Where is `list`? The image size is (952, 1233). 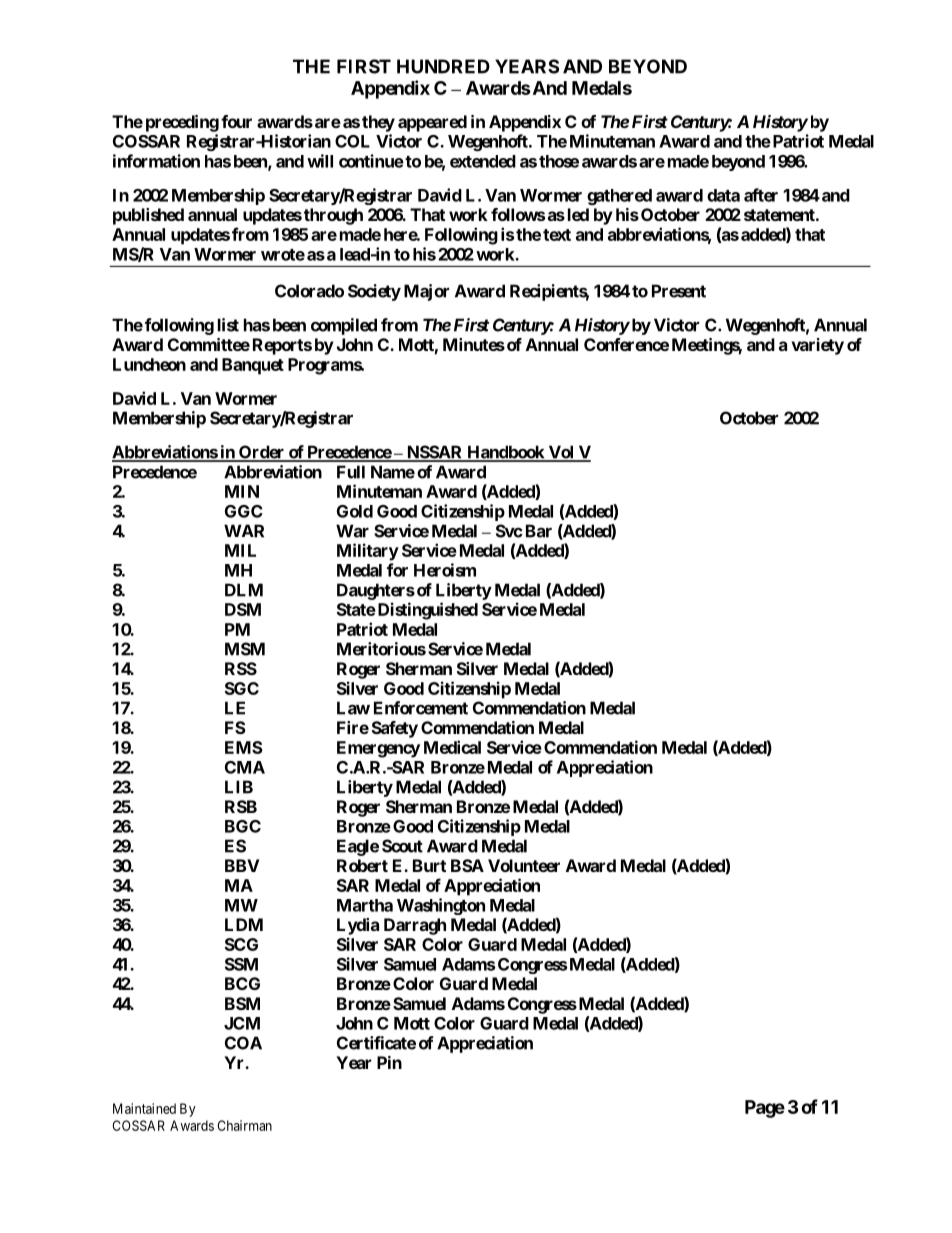 list is located at coordinates (228, 325).
